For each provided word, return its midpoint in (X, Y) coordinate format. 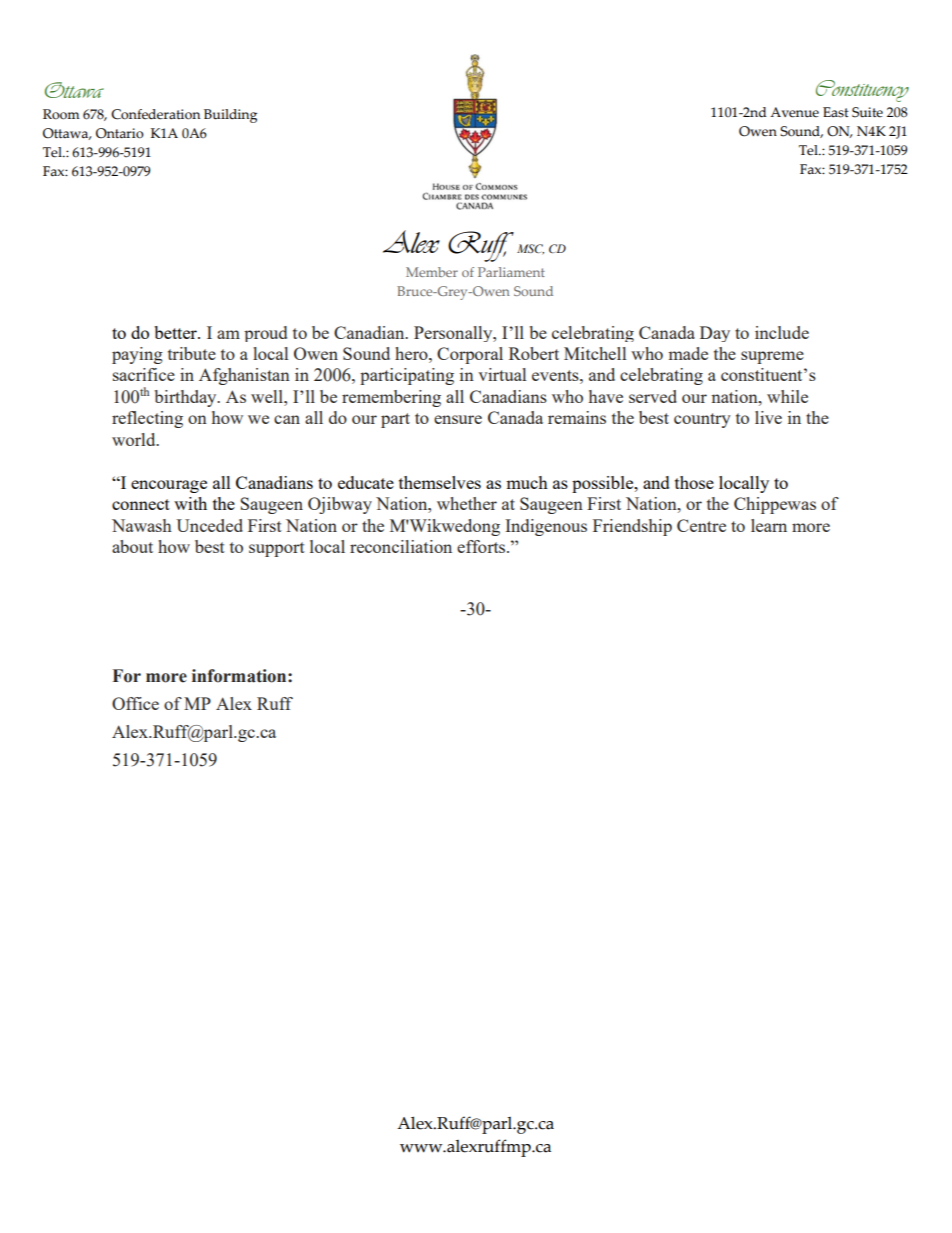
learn (769, 525)
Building (230, 116)
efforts (482, 546)
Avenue (794, 112)
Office (135, 703)
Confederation (155, 114)
